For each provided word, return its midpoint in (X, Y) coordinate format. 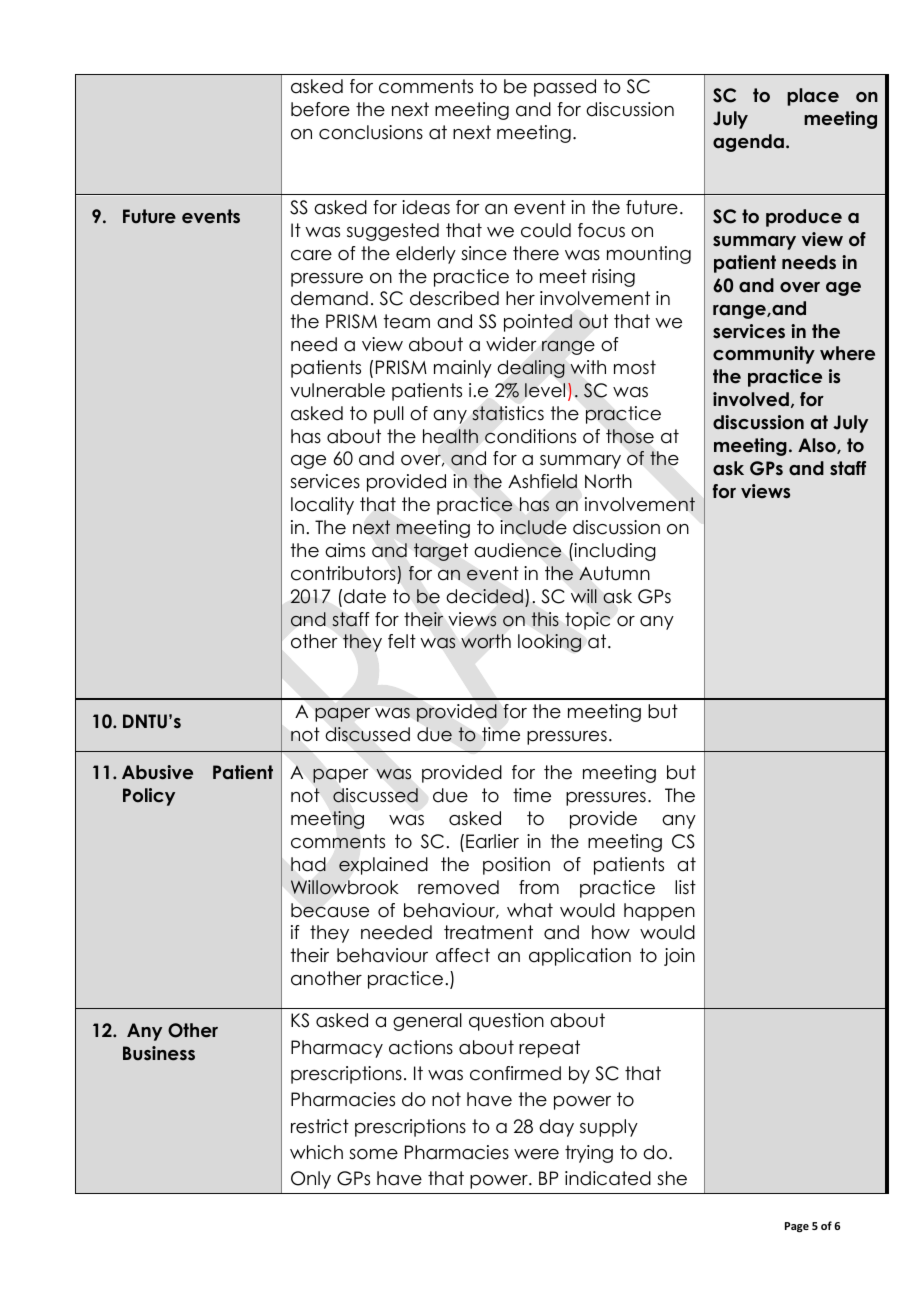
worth (486, 641)
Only (311, 1180)
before (320, 109)
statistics (508, 413)
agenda (748, 143)
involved (751, 399)
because (330, 910)
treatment (488, 932)
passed (565, 88)
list (685, 887)
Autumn (614, 573)
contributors (343, 573)
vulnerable (337, 390)
